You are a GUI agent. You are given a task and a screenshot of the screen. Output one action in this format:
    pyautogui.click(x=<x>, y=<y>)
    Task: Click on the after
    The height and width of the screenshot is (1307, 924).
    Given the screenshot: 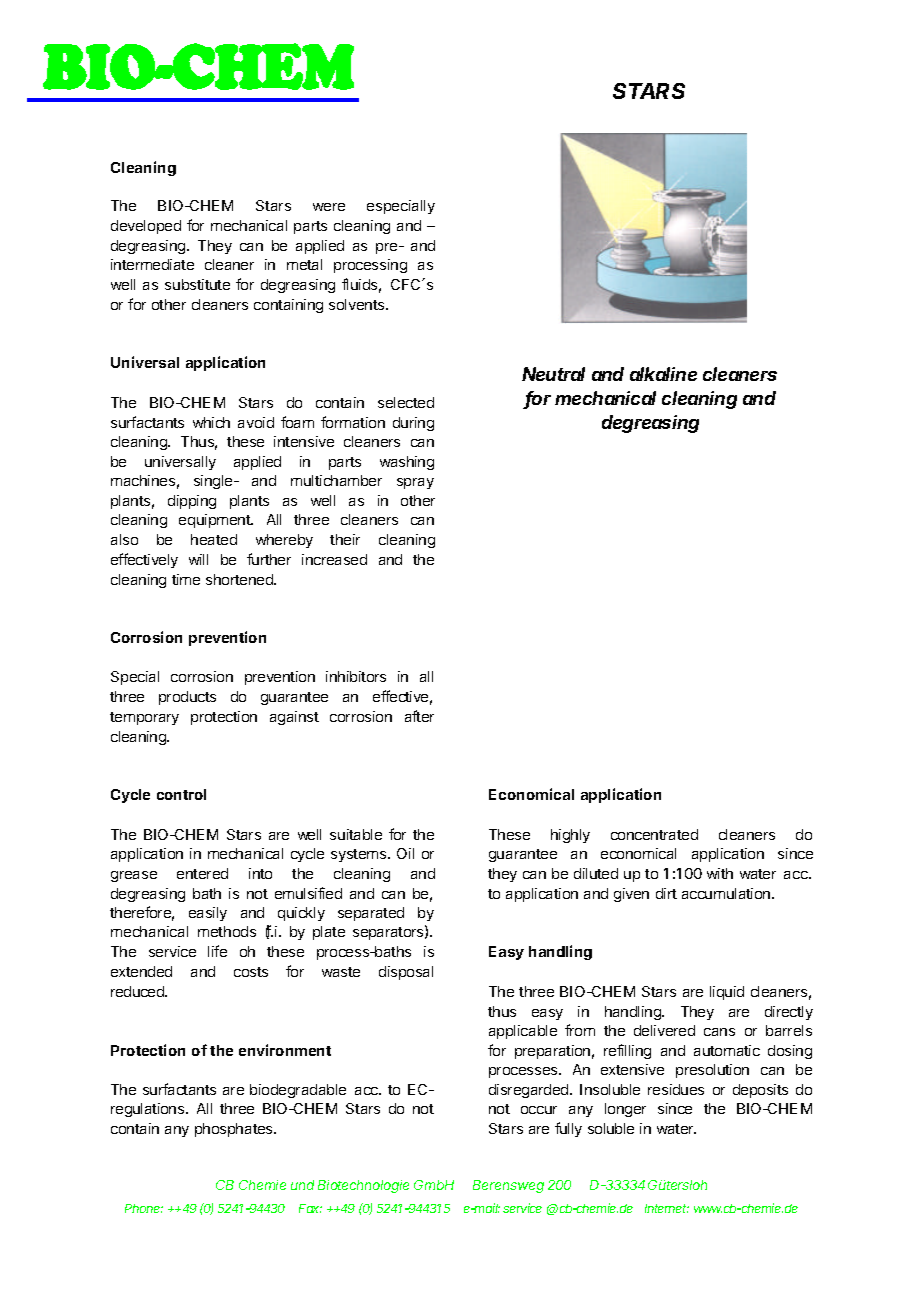 What is the action you would take?
    pyautogui.click(x=419, y=716)
